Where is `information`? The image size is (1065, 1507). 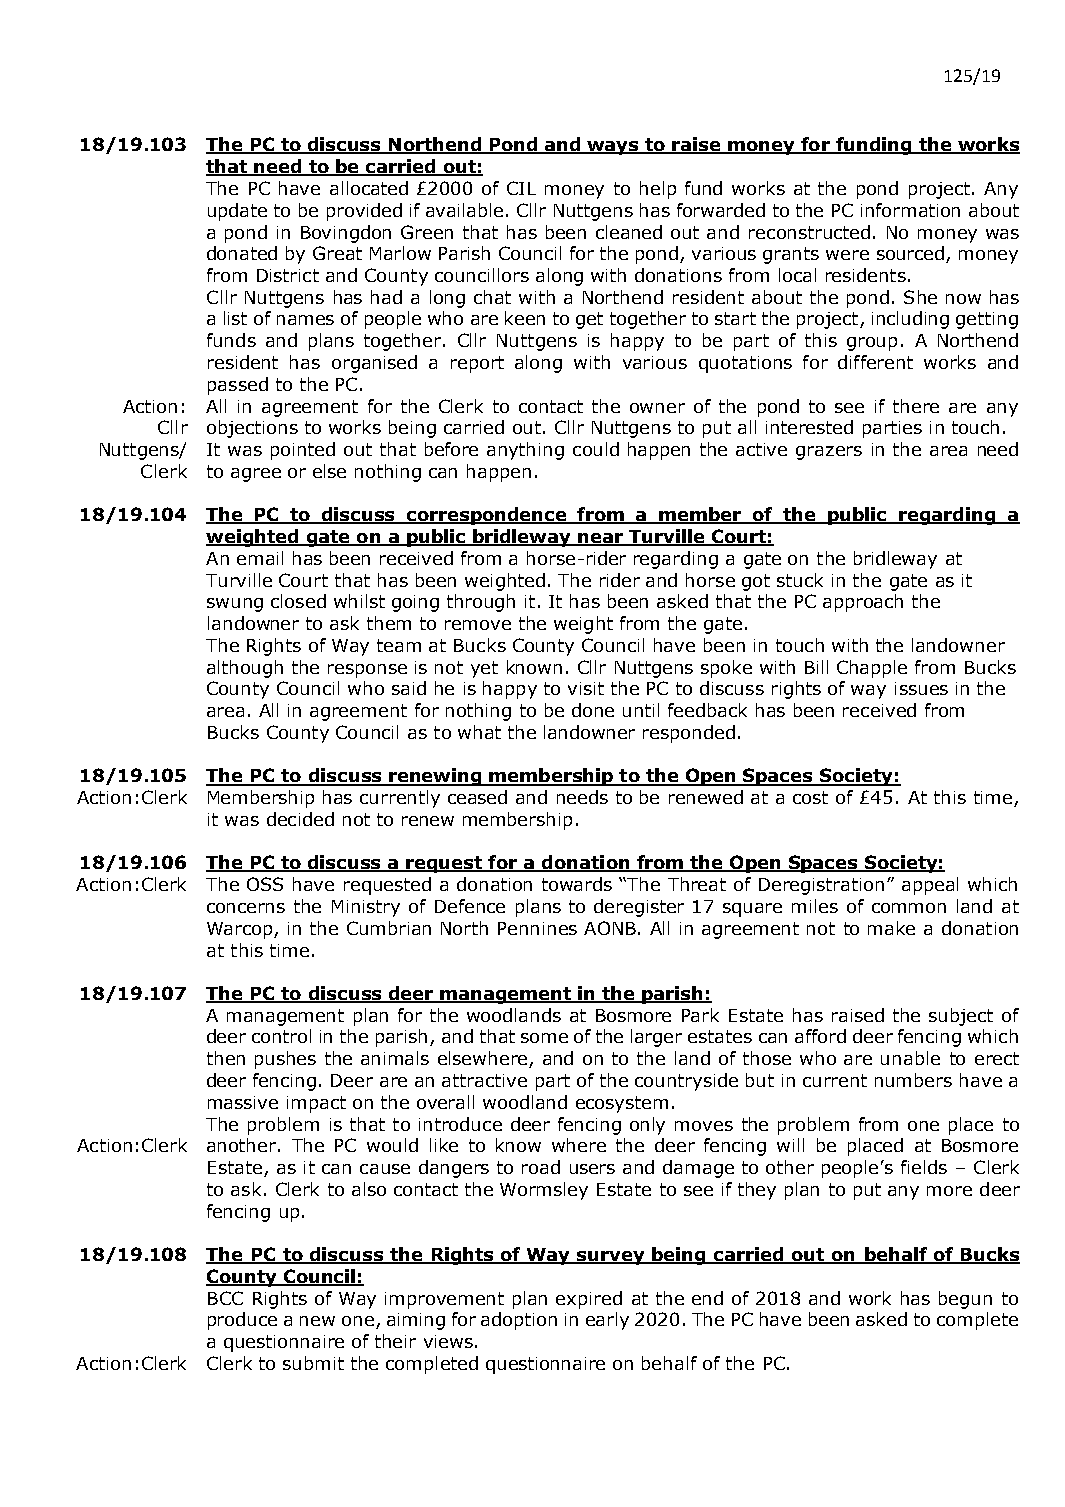
information is located at coordinates (910, 210).
